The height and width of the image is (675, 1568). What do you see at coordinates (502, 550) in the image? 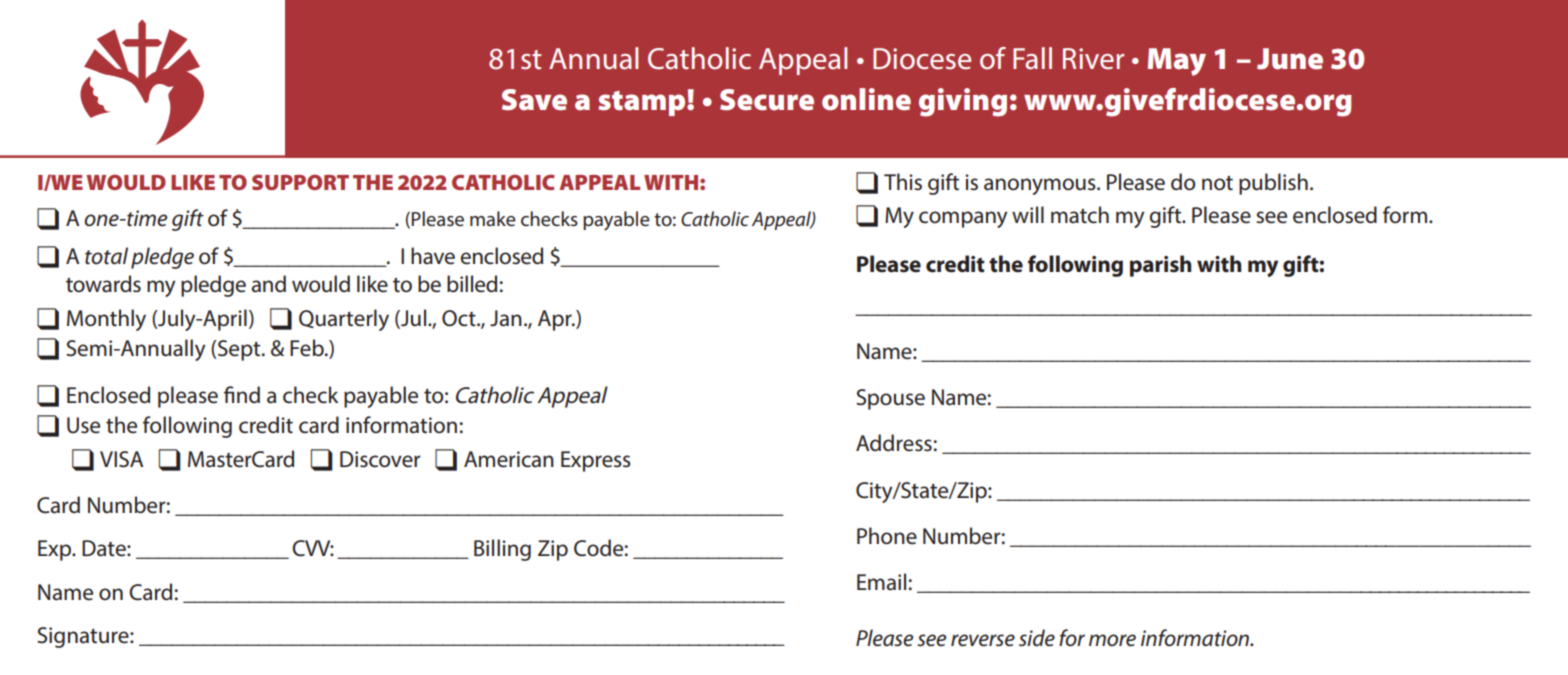
I see `Billing` at bounding box center [502, 550].
